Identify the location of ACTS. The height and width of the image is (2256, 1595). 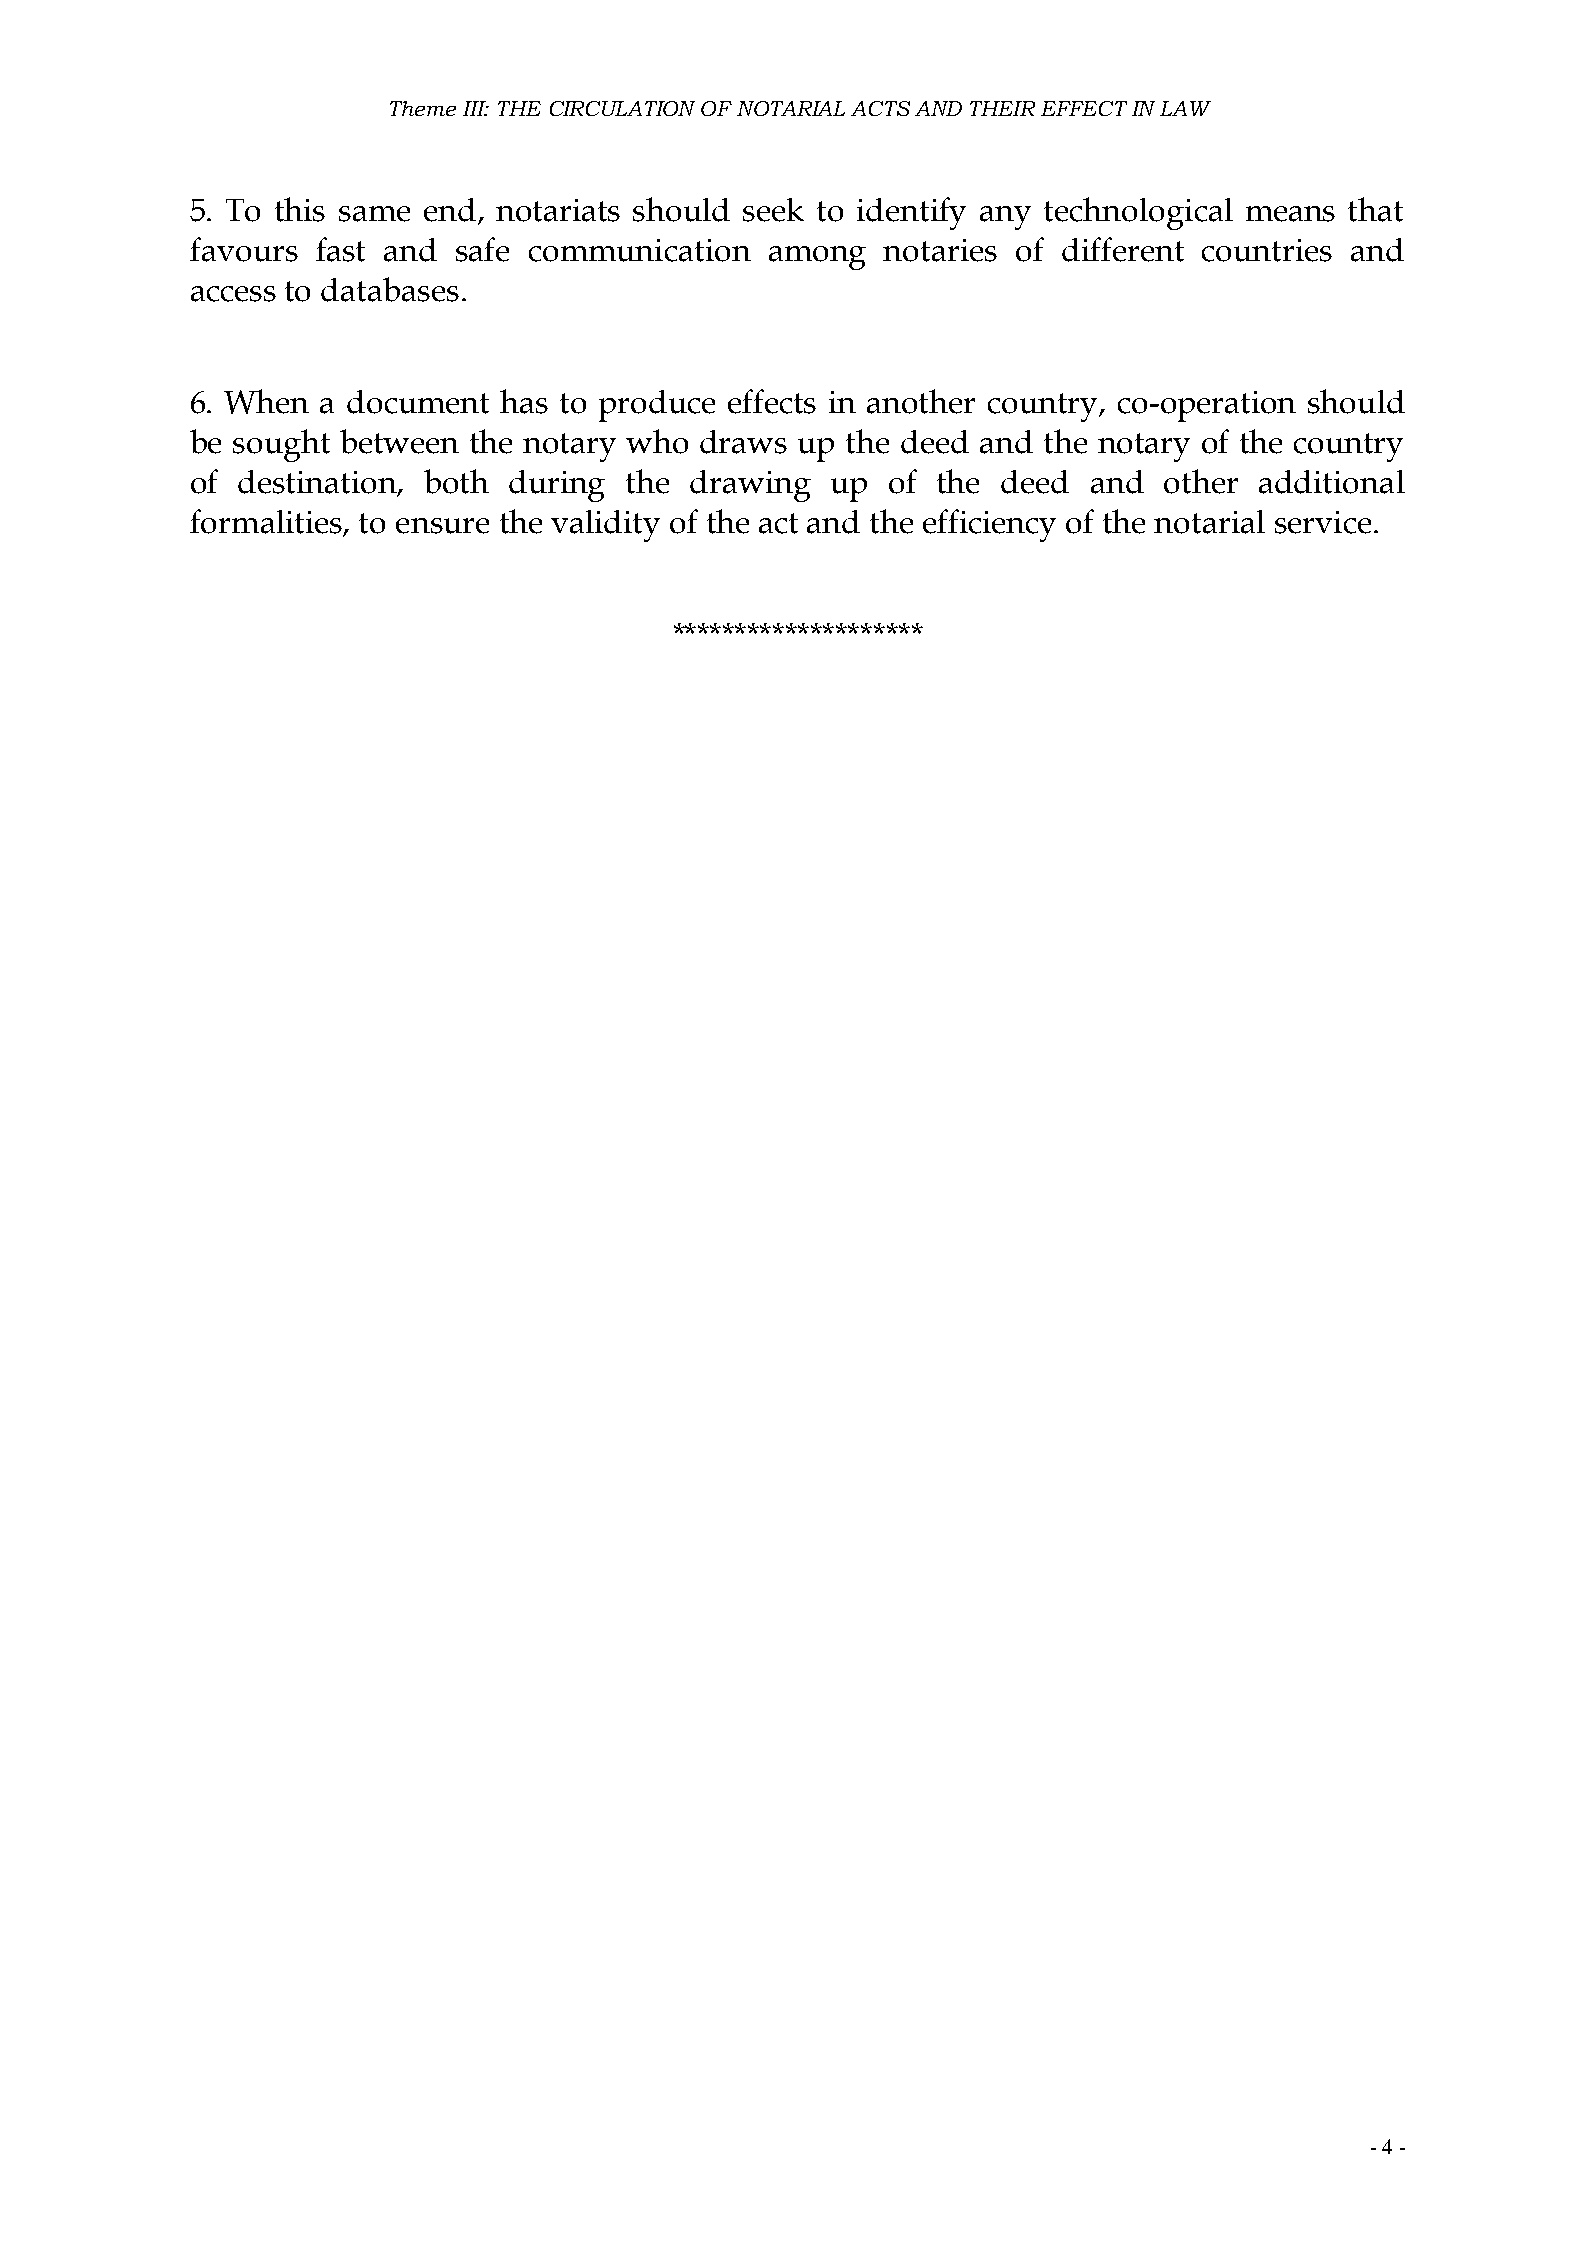
(880, 108).
